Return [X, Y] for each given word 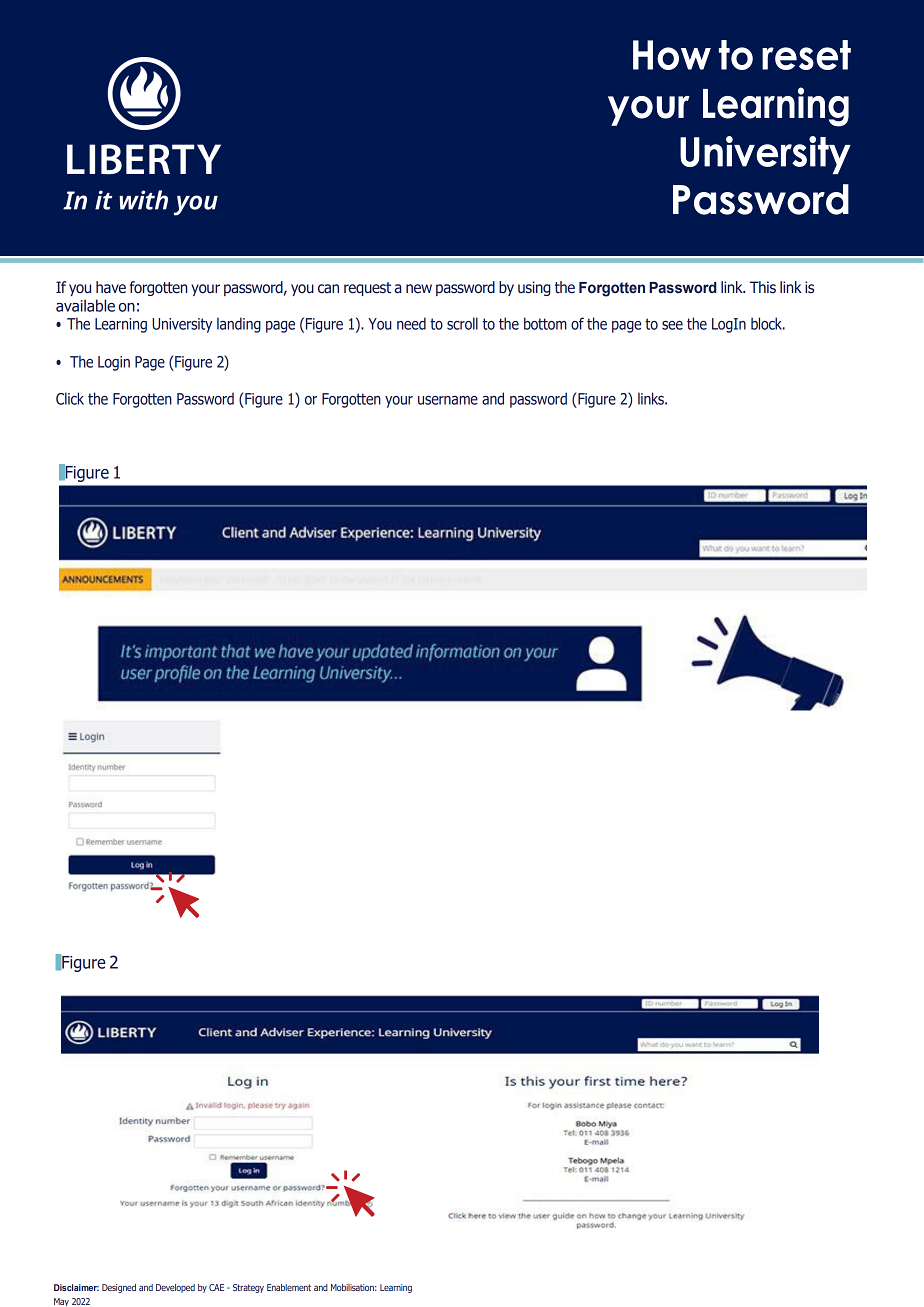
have [111, 287]
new [419, 289]
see [672, 325]
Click [70, 398]
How [672, 55]
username [448, 400]
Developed [175, 1288]
